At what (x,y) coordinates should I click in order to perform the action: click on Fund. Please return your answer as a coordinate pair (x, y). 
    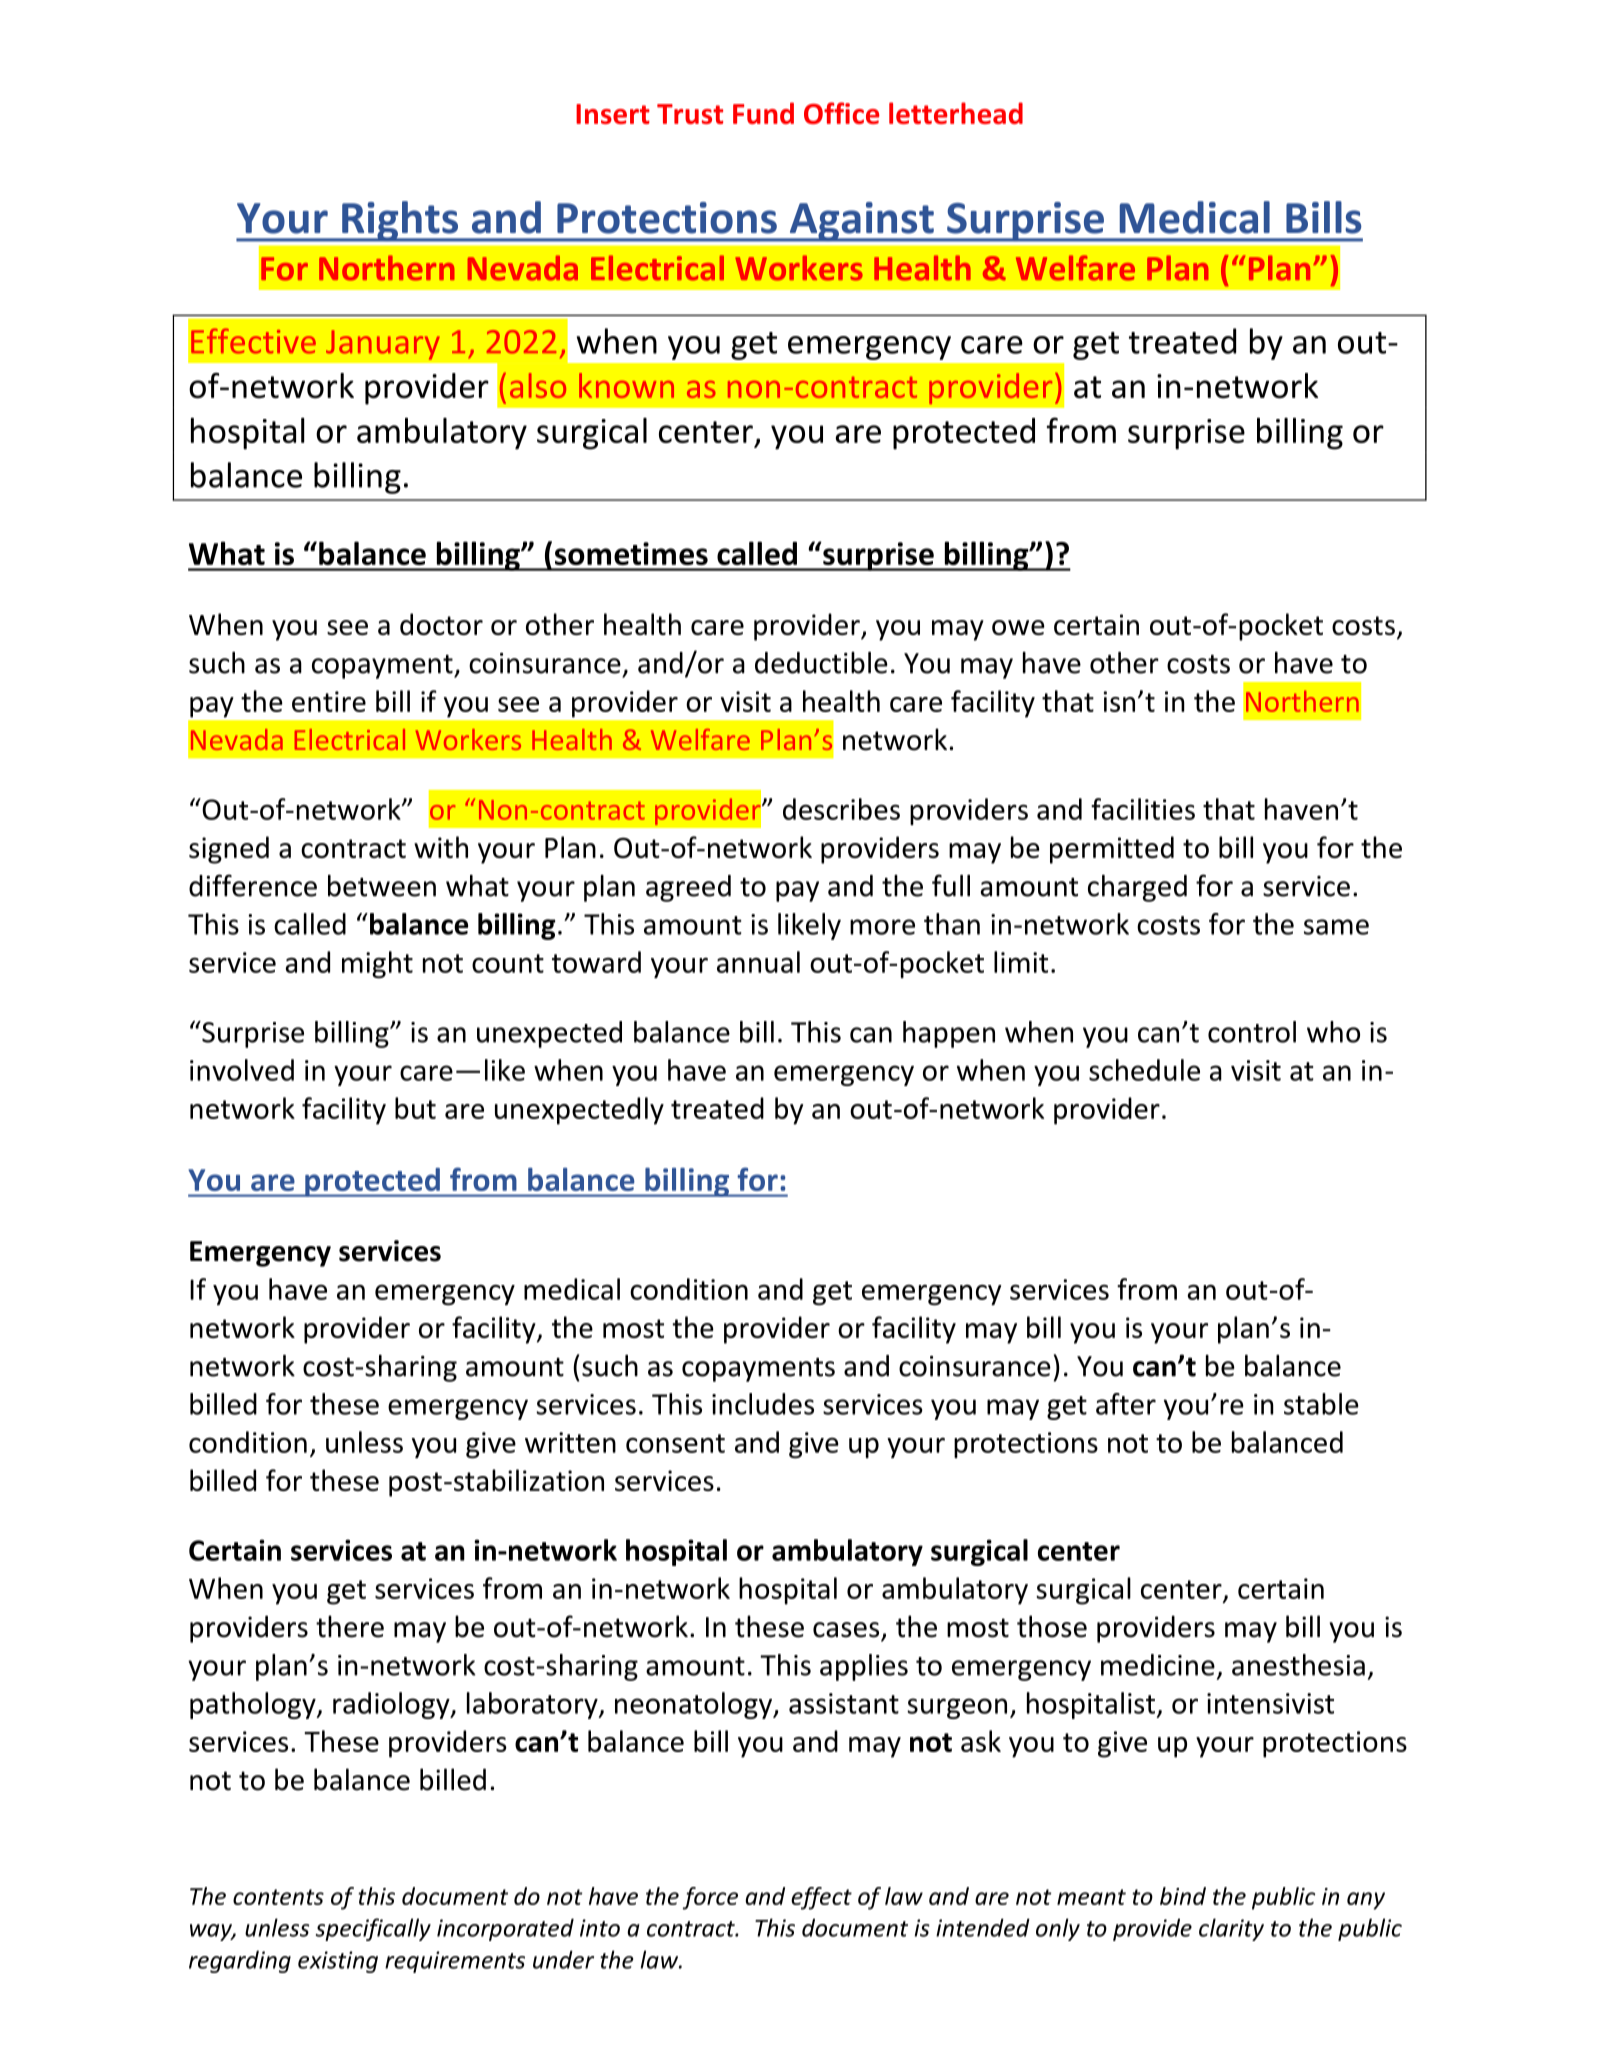
    Looking at the image, I should click on (763, 113).
